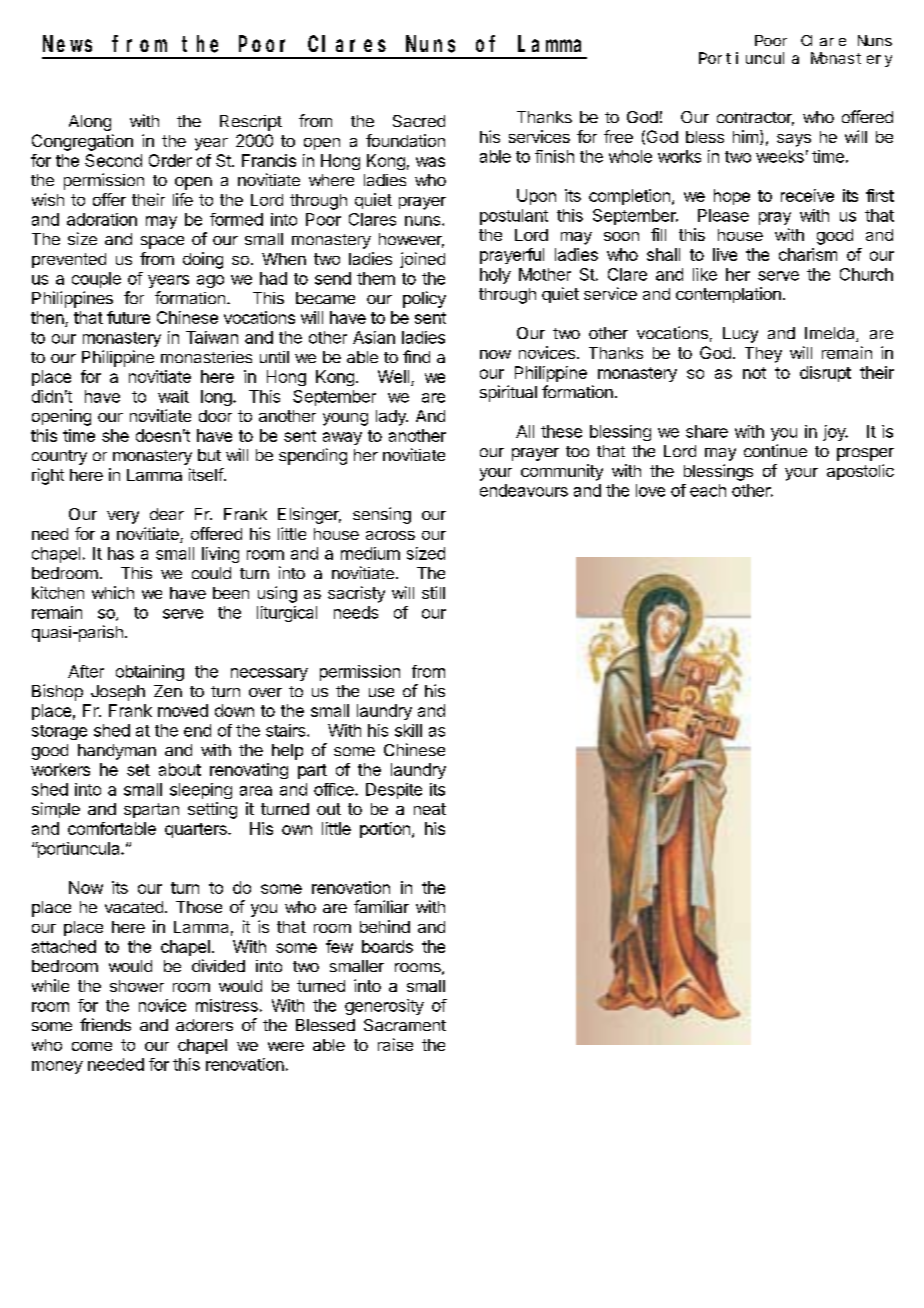  I want to click on contractor, so click(755, 119).
